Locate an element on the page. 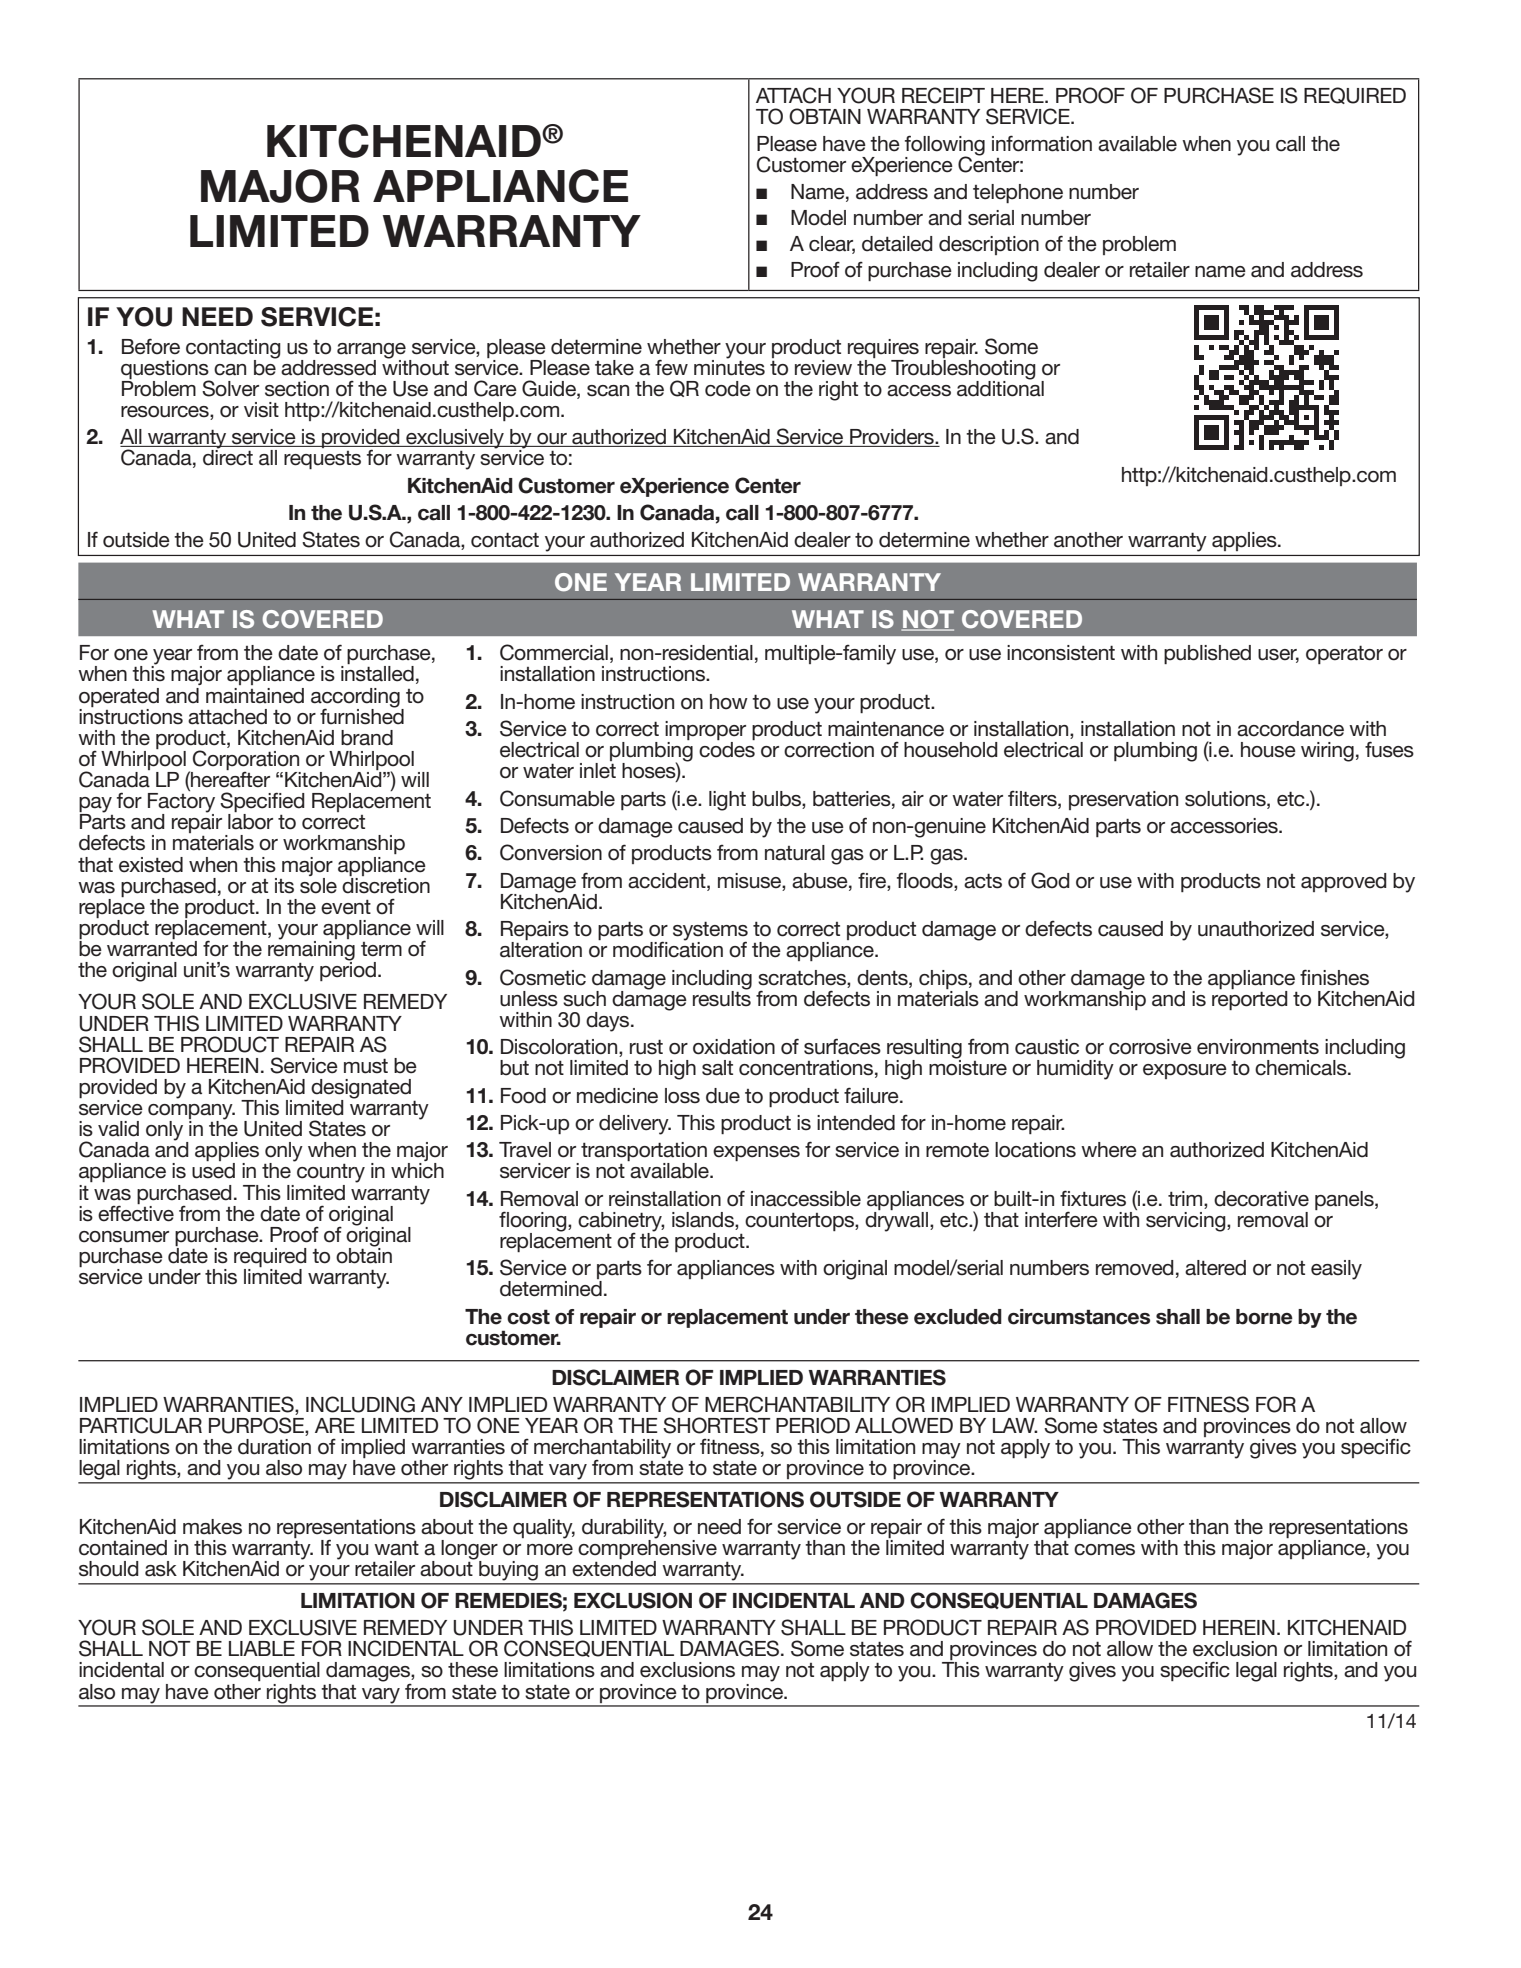 The width and height of the document is (1521, 1968). information is located at coordinates (1042, 143).
